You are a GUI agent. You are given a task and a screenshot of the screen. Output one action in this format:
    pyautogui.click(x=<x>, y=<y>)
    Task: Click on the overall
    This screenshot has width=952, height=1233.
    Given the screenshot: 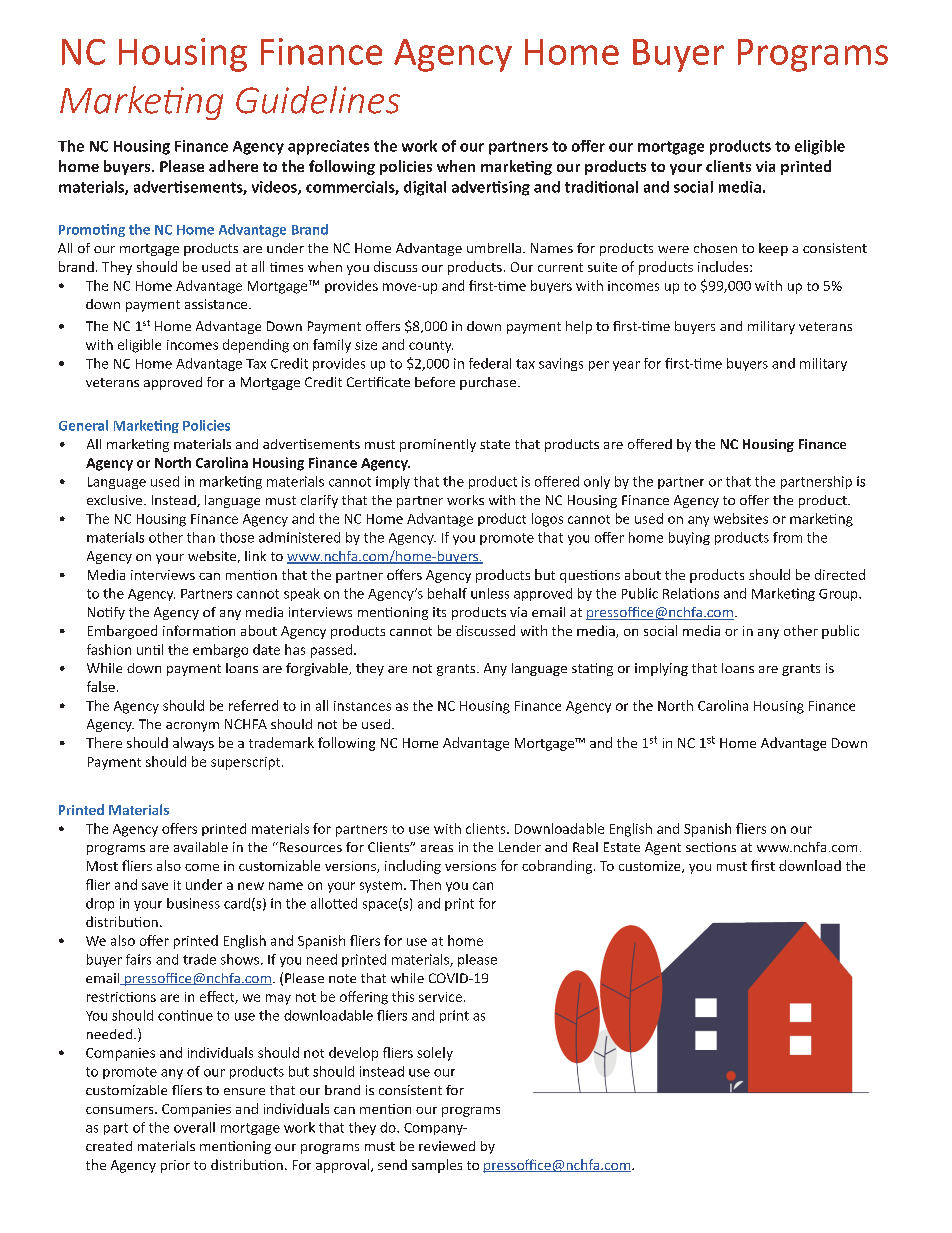 What is the action you would take?
    pyautogui.click(x=194, y=1127)
